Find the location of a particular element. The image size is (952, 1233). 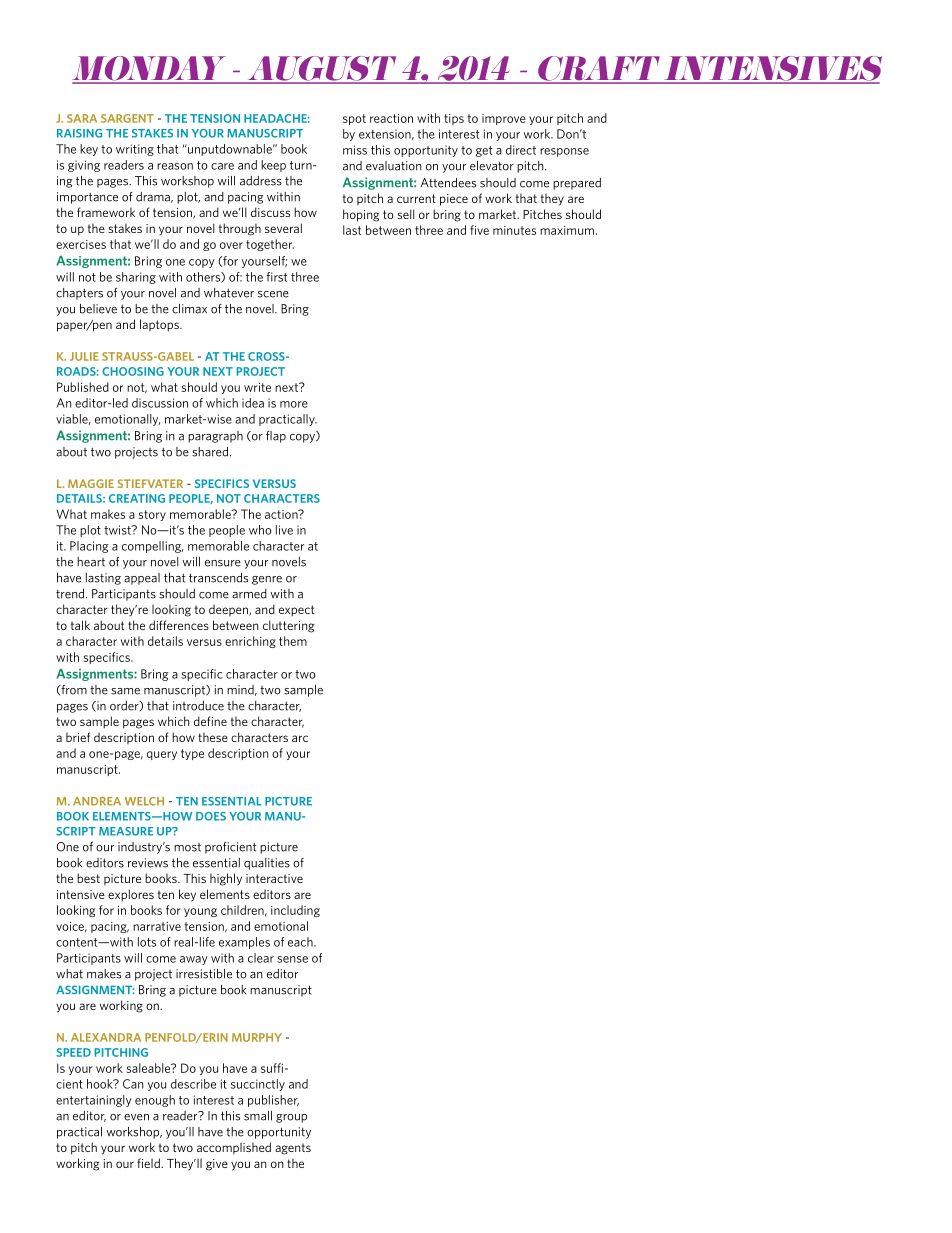

expect is located at coordinates (296, 611).
